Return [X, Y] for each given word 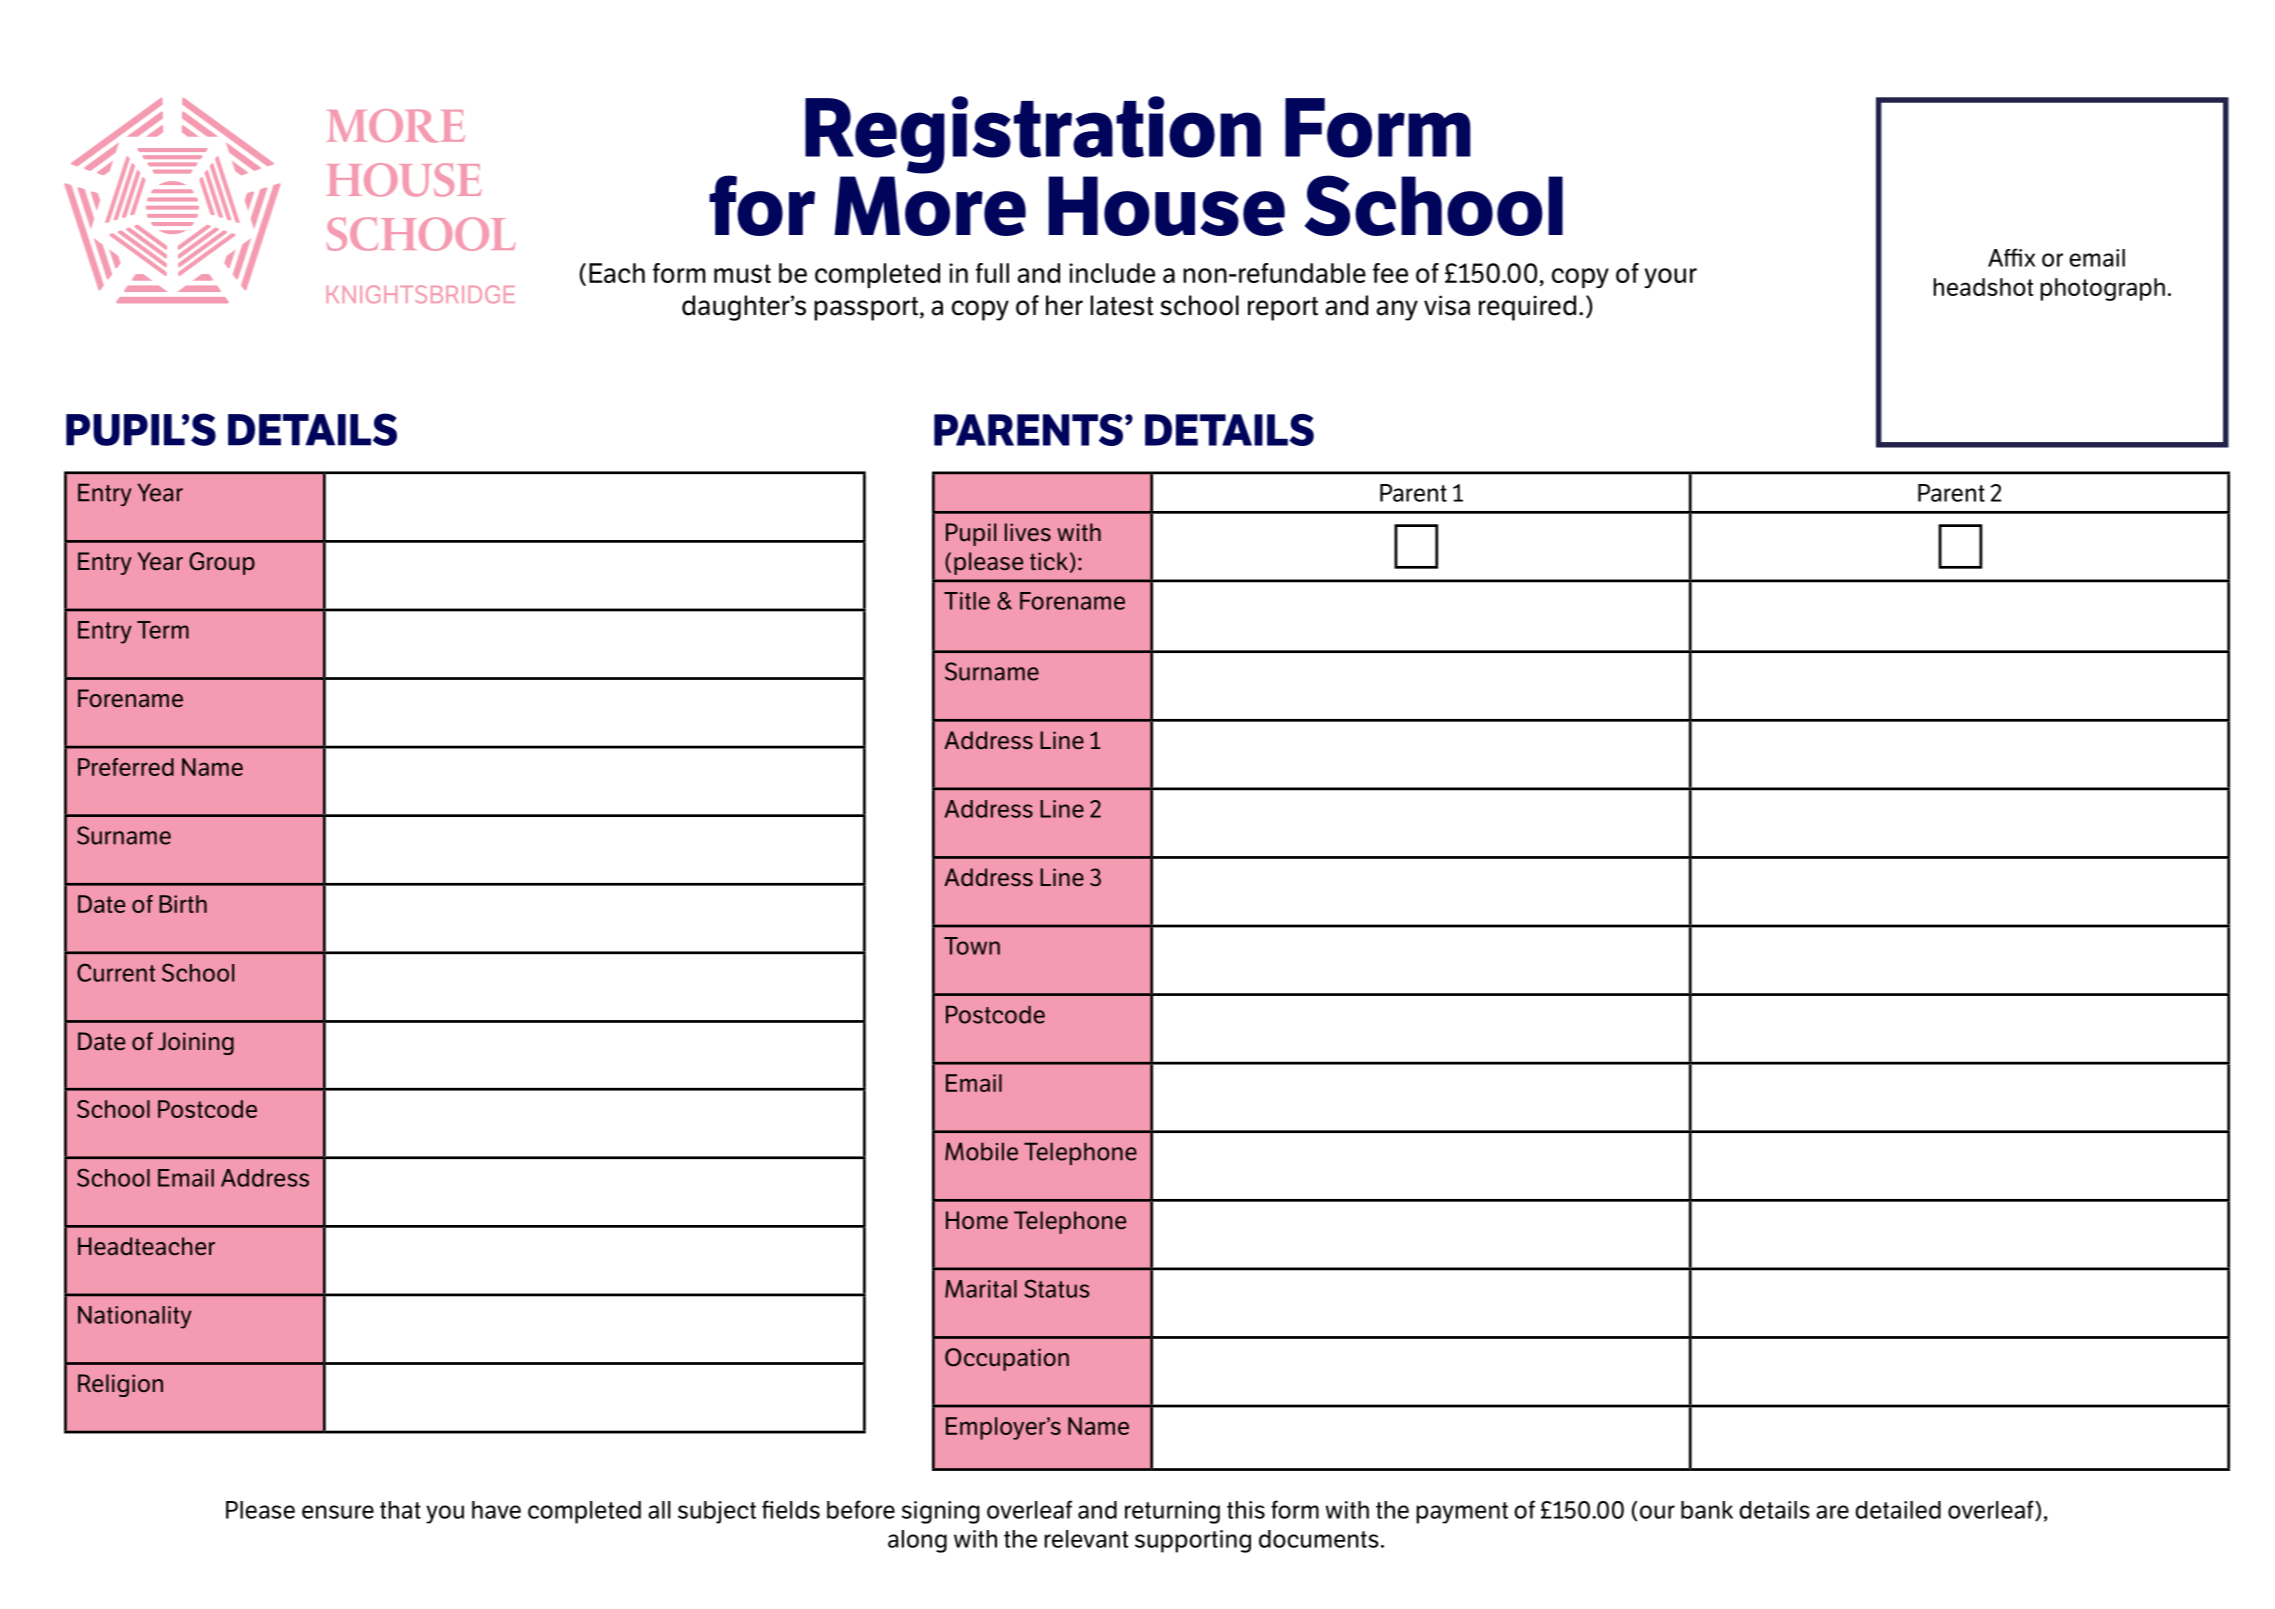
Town [972, 946]
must [742, 273]
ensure [338, 1512]
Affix [2011, 257]
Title [967, 601]
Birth [183, 904]
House [1167, 206]
